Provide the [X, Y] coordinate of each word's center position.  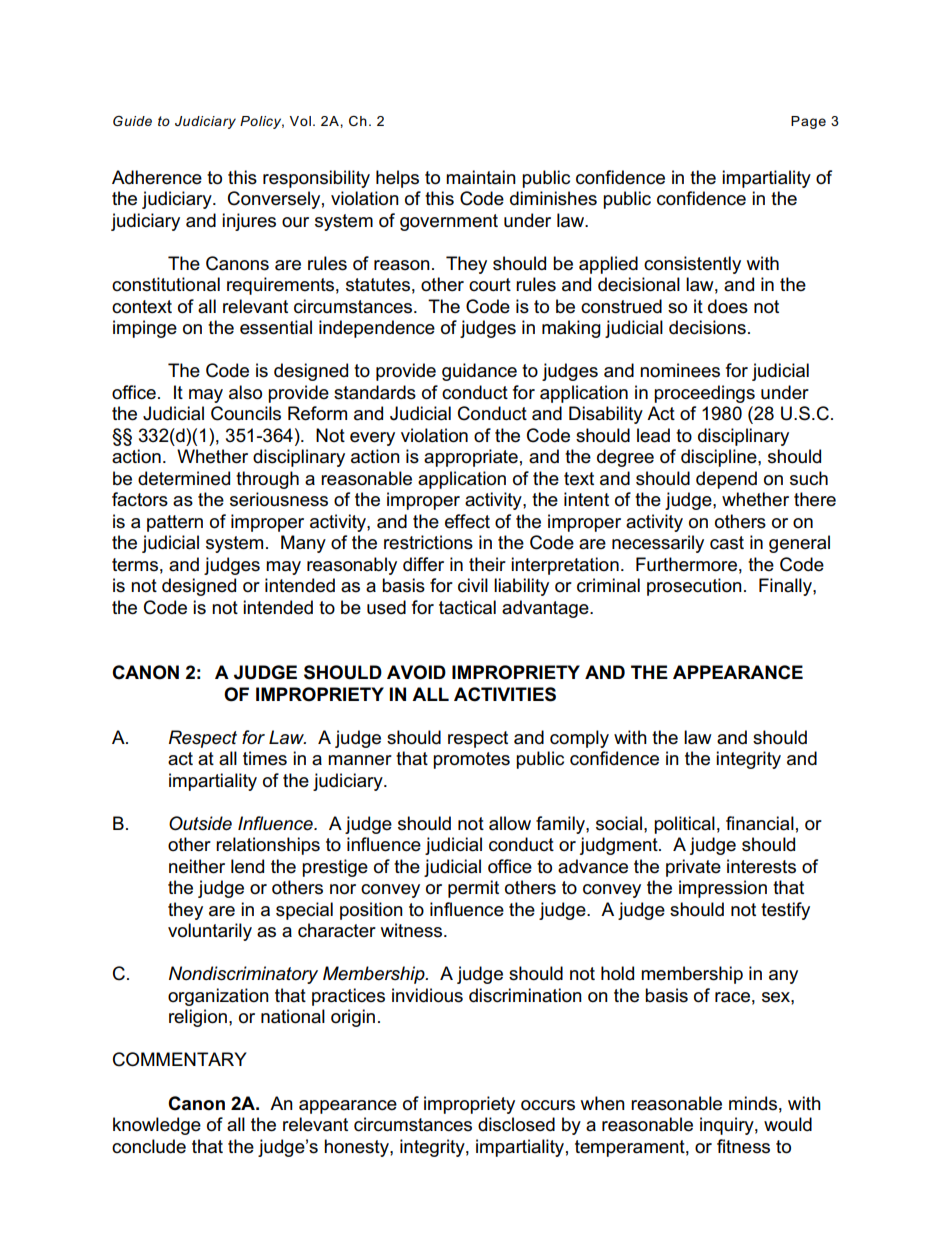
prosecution [694, 587]
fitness [743, 1146]
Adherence [157, 177]
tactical [467, 607]
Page [808, 122]
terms [135, 565]
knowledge [157, 1126]
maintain [481, 177]
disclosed [516, 1124]
